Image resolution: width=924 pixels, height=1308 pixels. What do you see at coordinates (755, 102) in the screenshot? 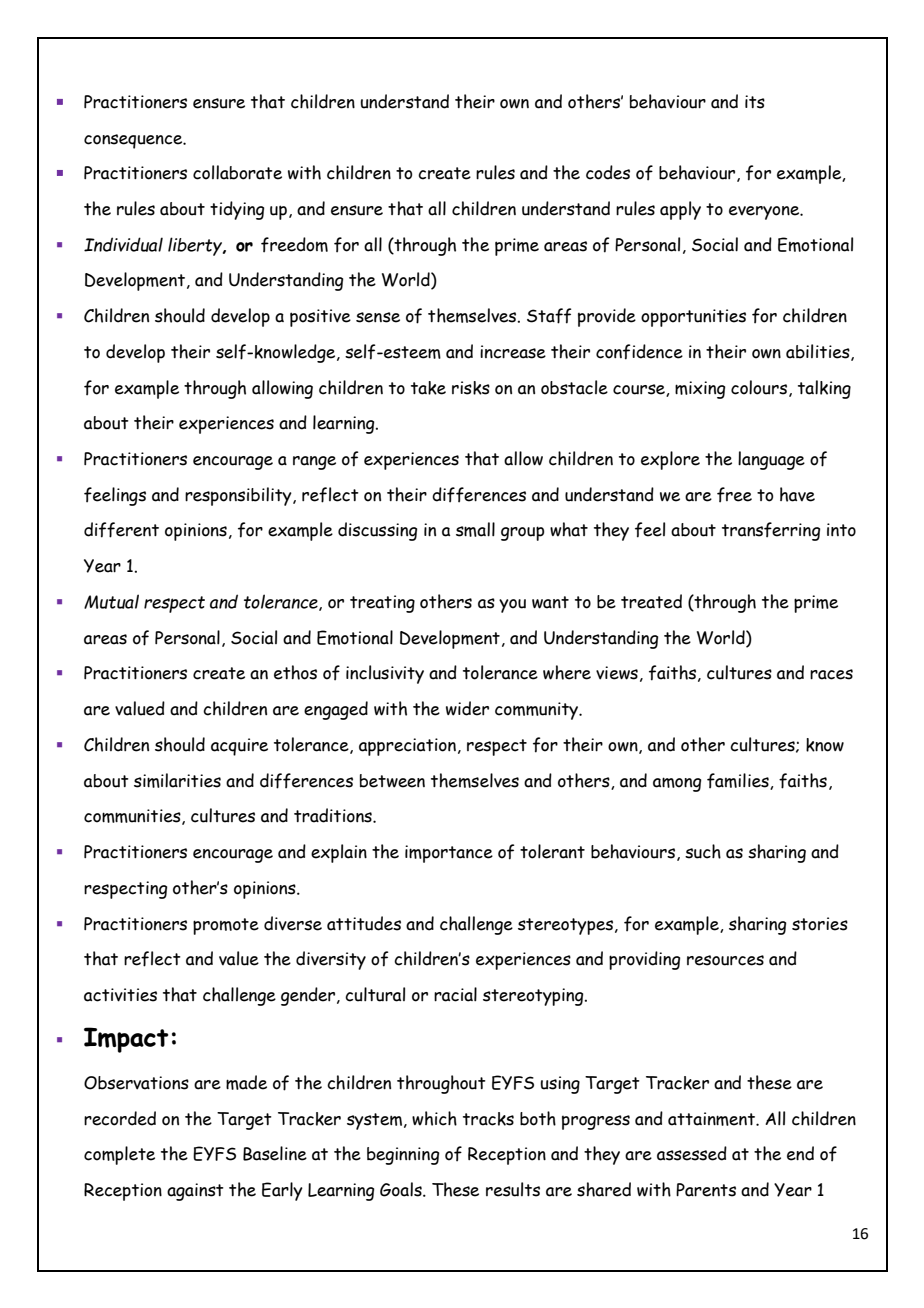
I see `its` at bounding box center [755, 102].
